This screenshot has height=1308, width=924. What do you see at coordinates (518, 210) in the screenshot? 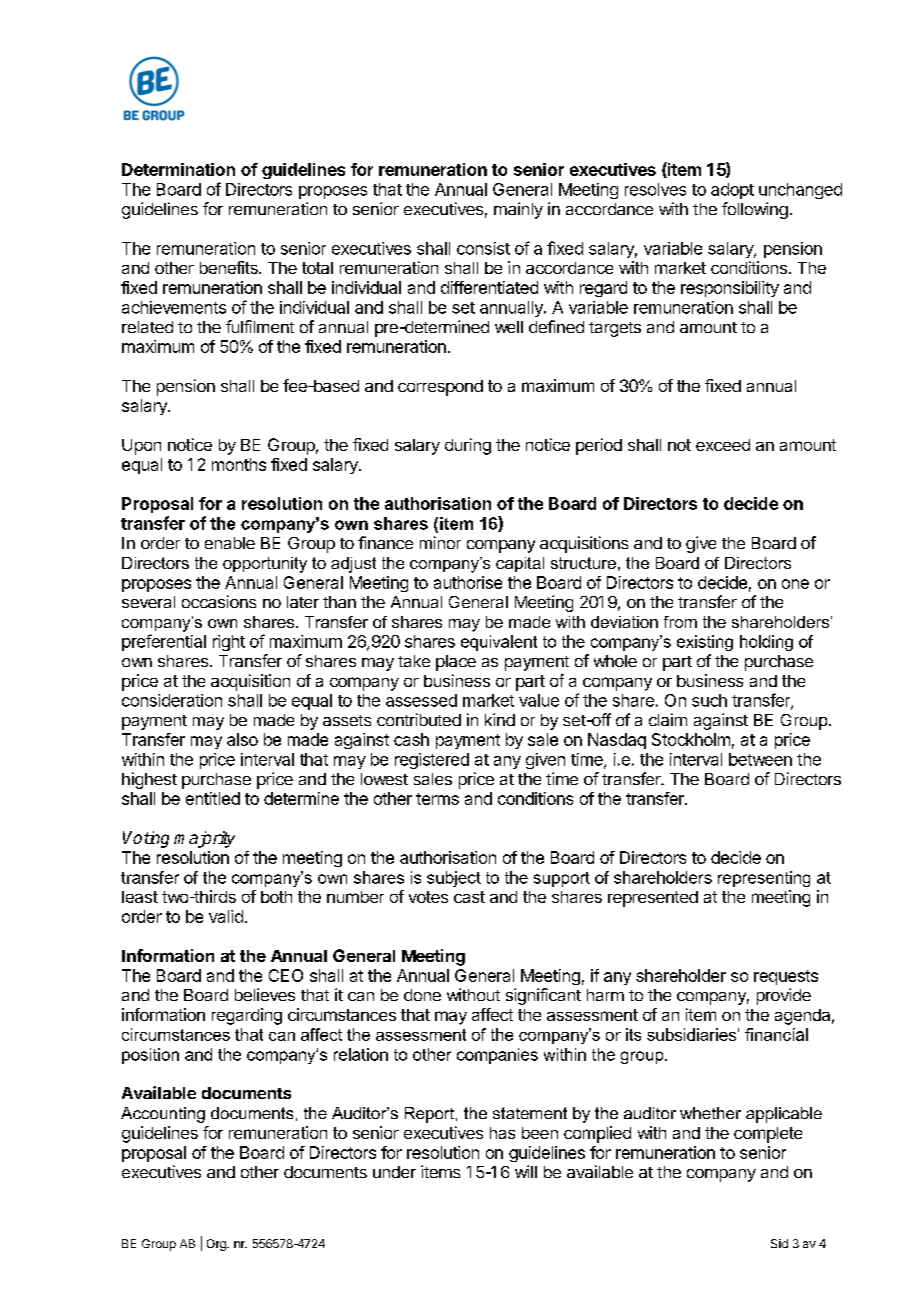
I see `mainly` at bounding box center [518, 210].
